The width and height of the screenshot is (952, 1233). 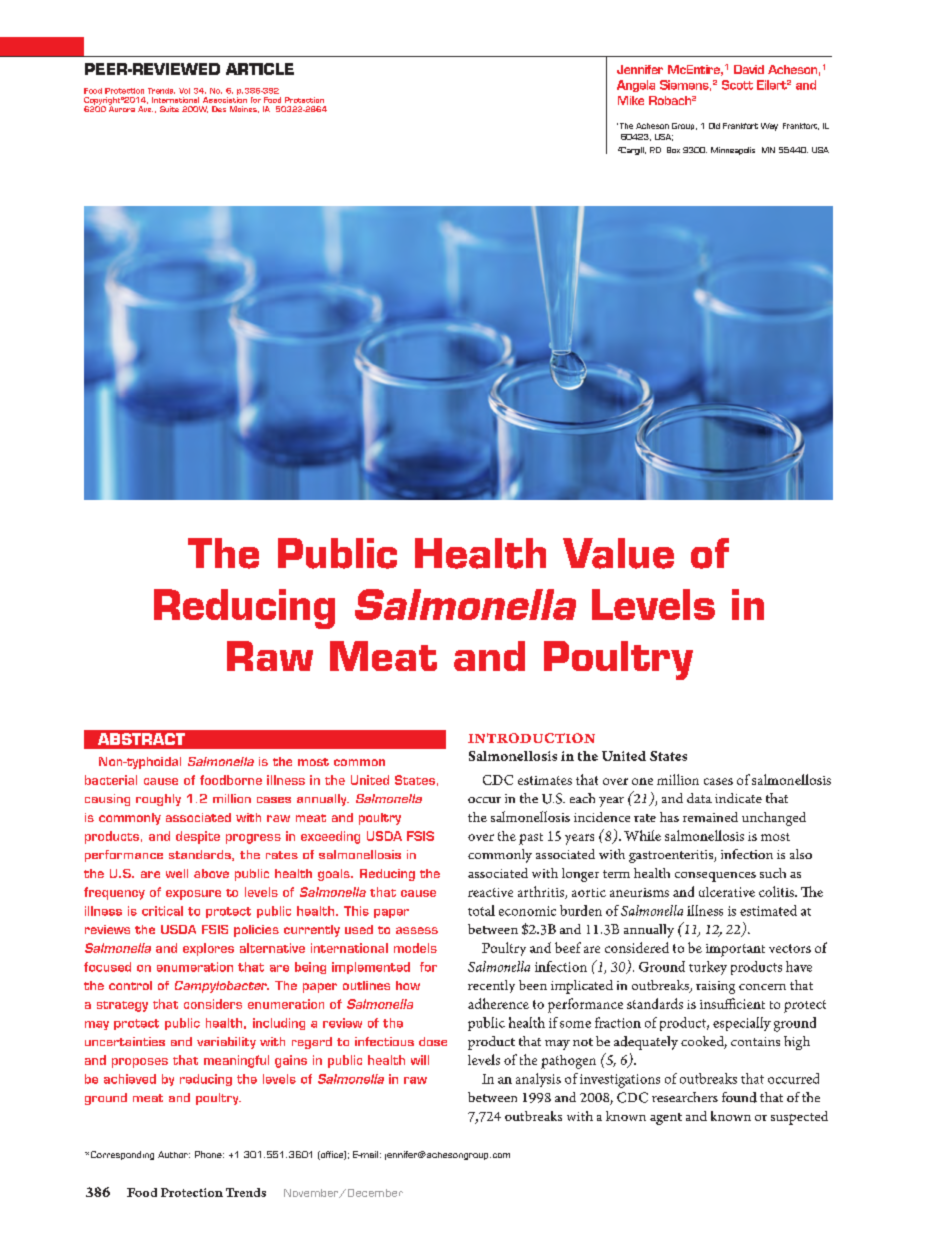 What do you see at coordinates (158, 800) in the screenshot?
I see `roughly` at bounding box center [158, 800].
